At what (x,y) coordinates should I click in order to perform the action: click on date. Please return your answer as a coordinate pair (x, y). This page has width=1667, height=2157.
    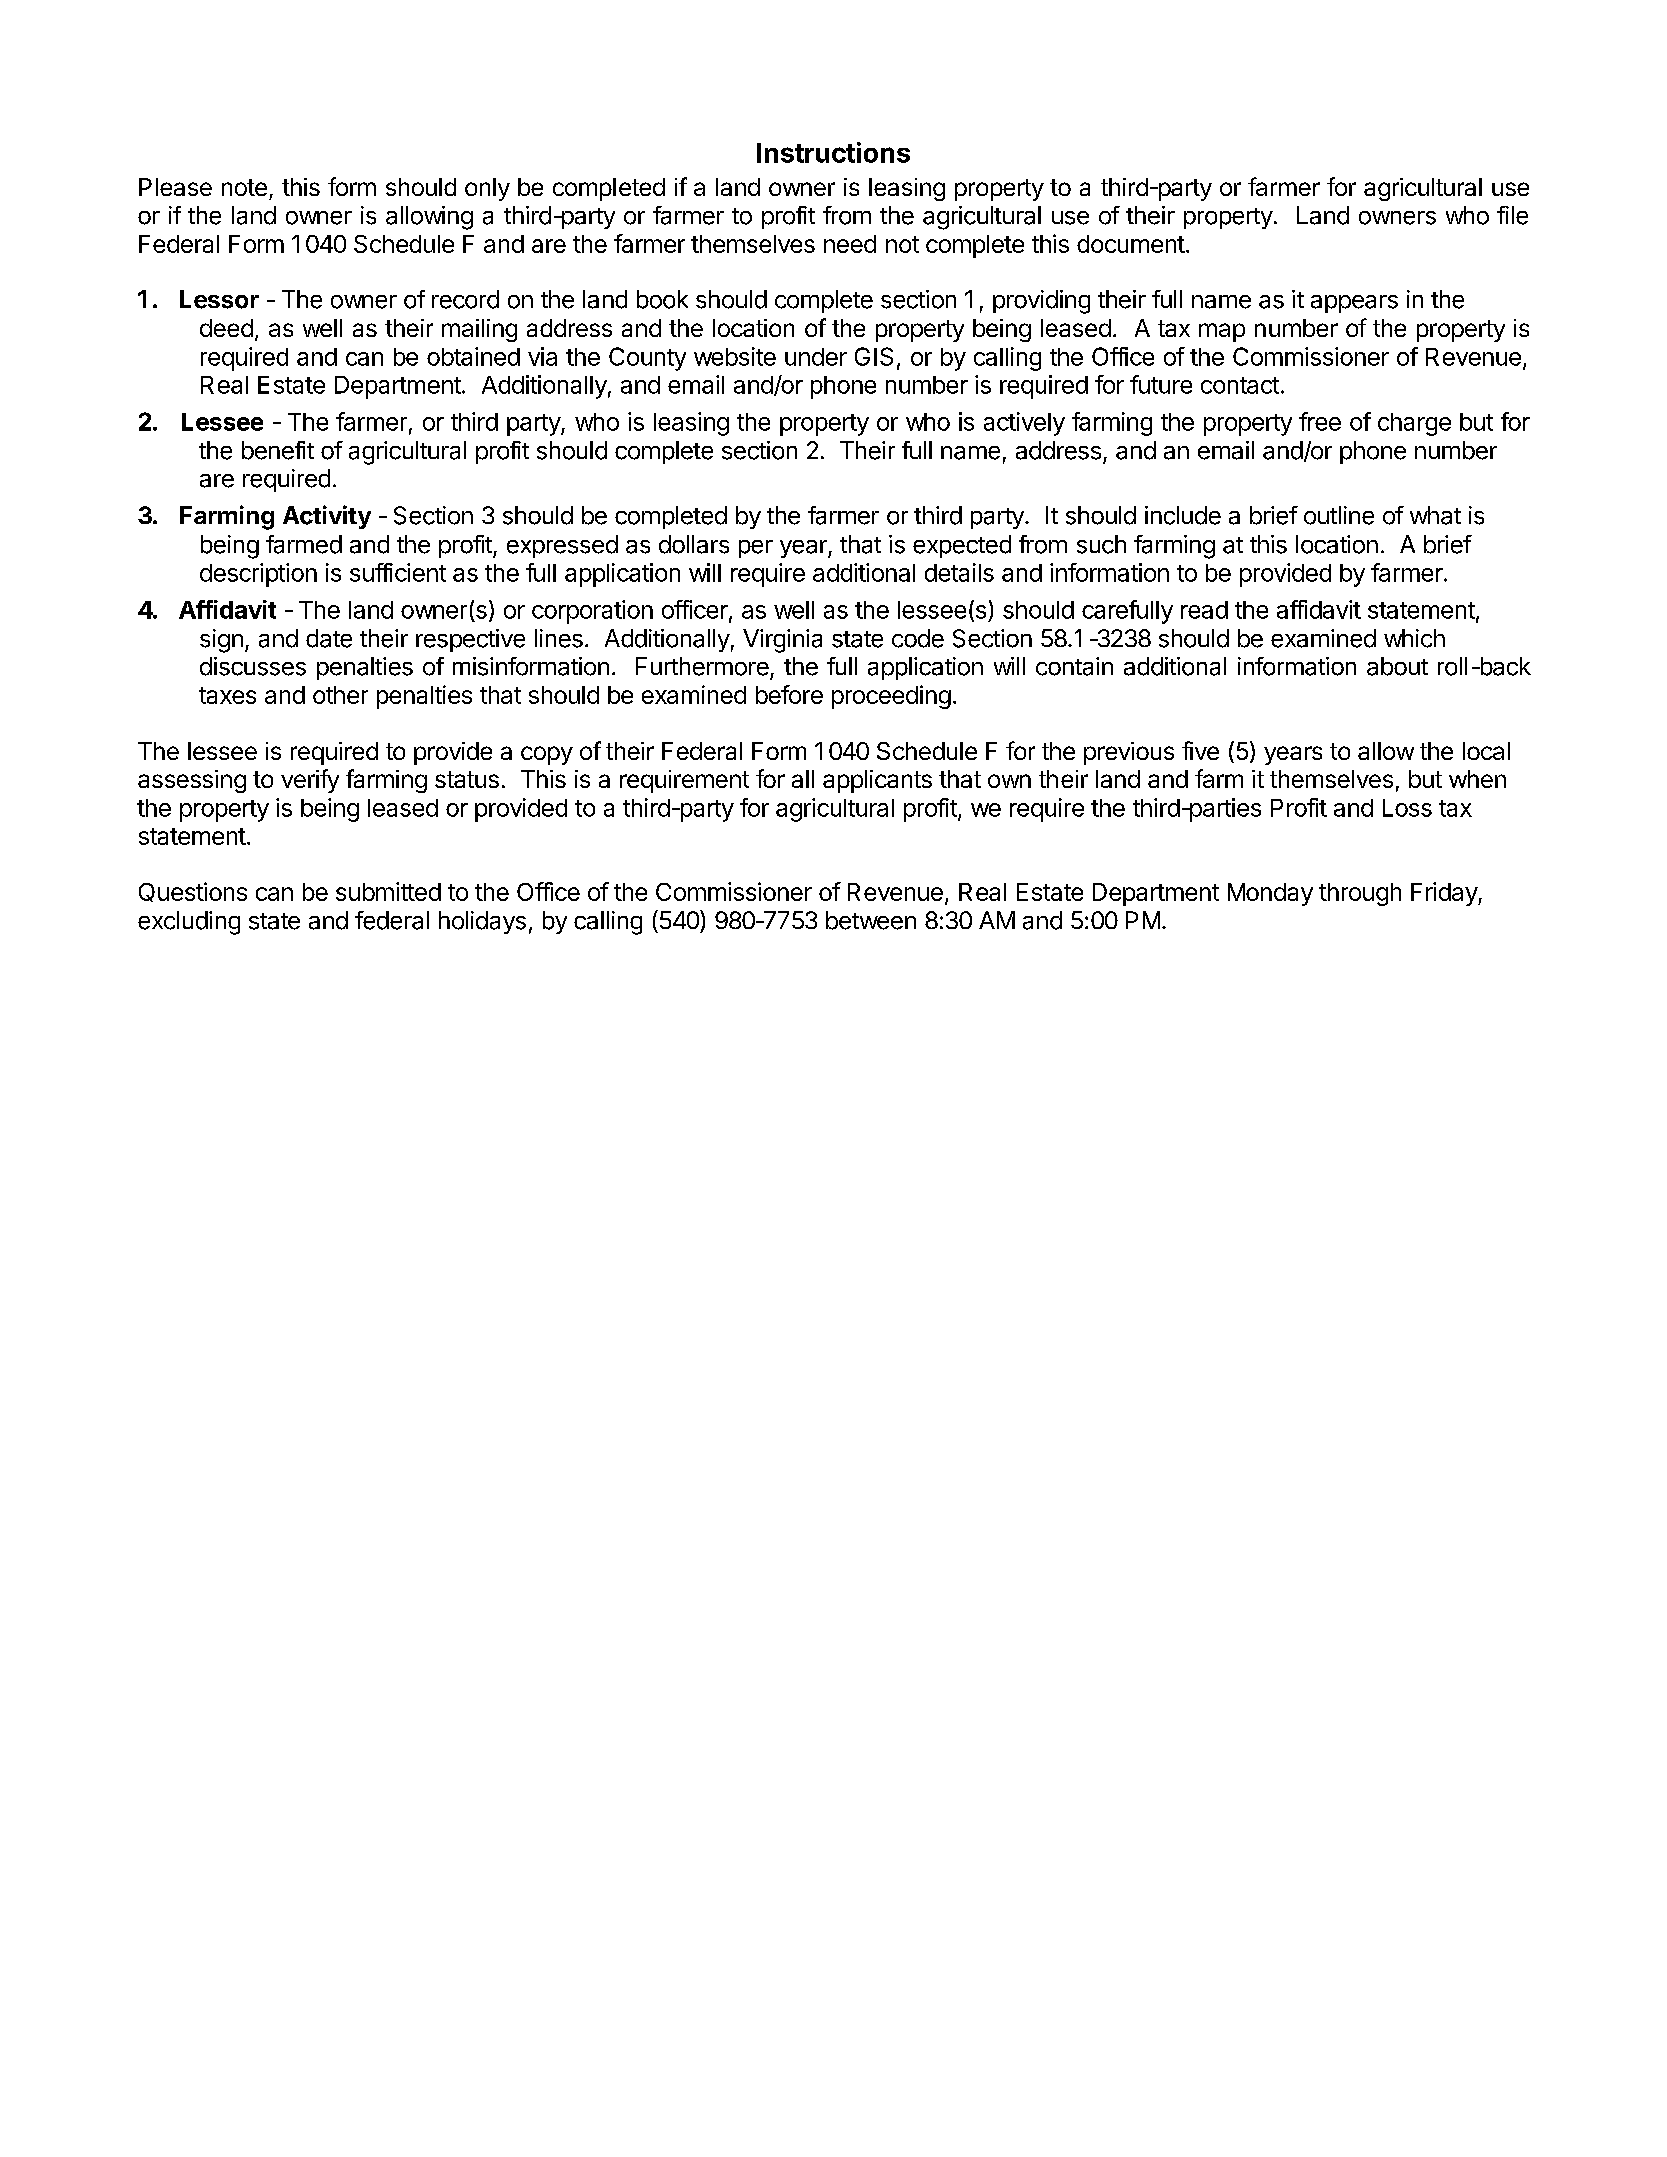
    Looking at the image, I should click on (329, 638).
